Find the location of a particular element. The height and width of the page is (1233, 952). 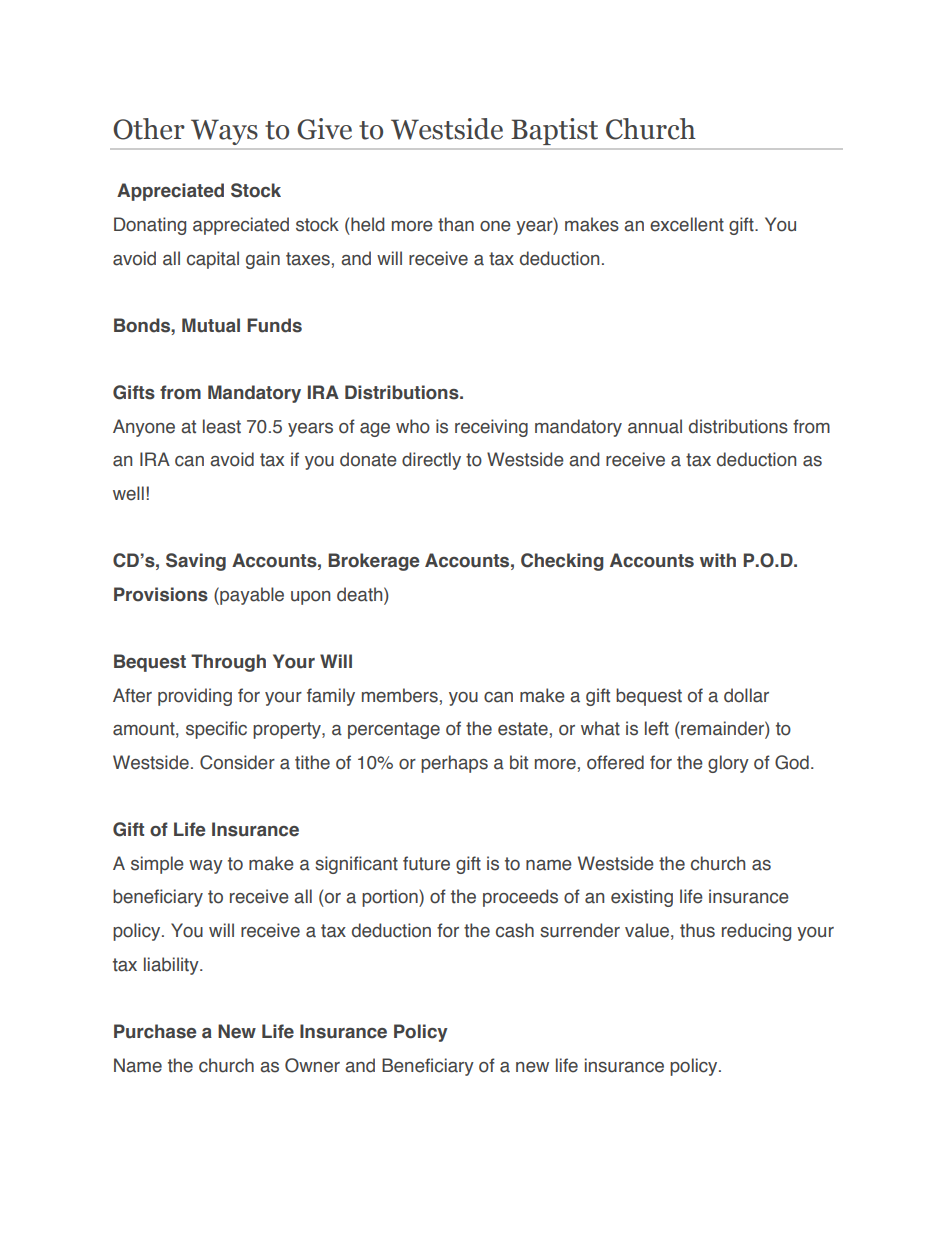

than is located at coordinates (456, 224).
